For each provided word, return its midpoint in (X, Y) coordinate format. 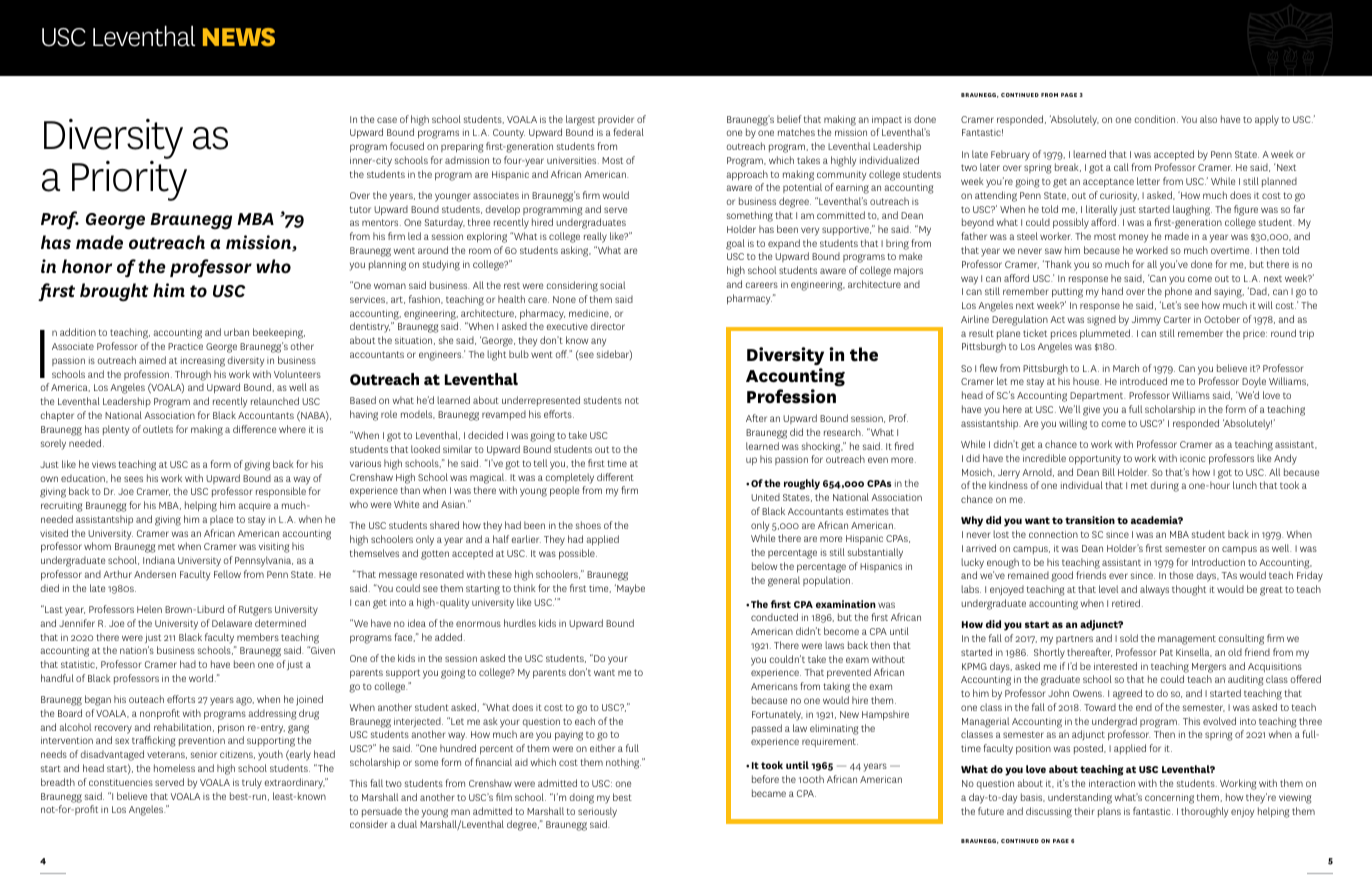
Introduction (1218, 562)
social (612, 285)
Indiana (159, 560)
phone (1178, 292)
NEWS (239, 37)
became (769, 793)
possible (578, 554)
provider (616, 120)
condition (1156, 119)
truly (252, 783)
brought (114, 292)
